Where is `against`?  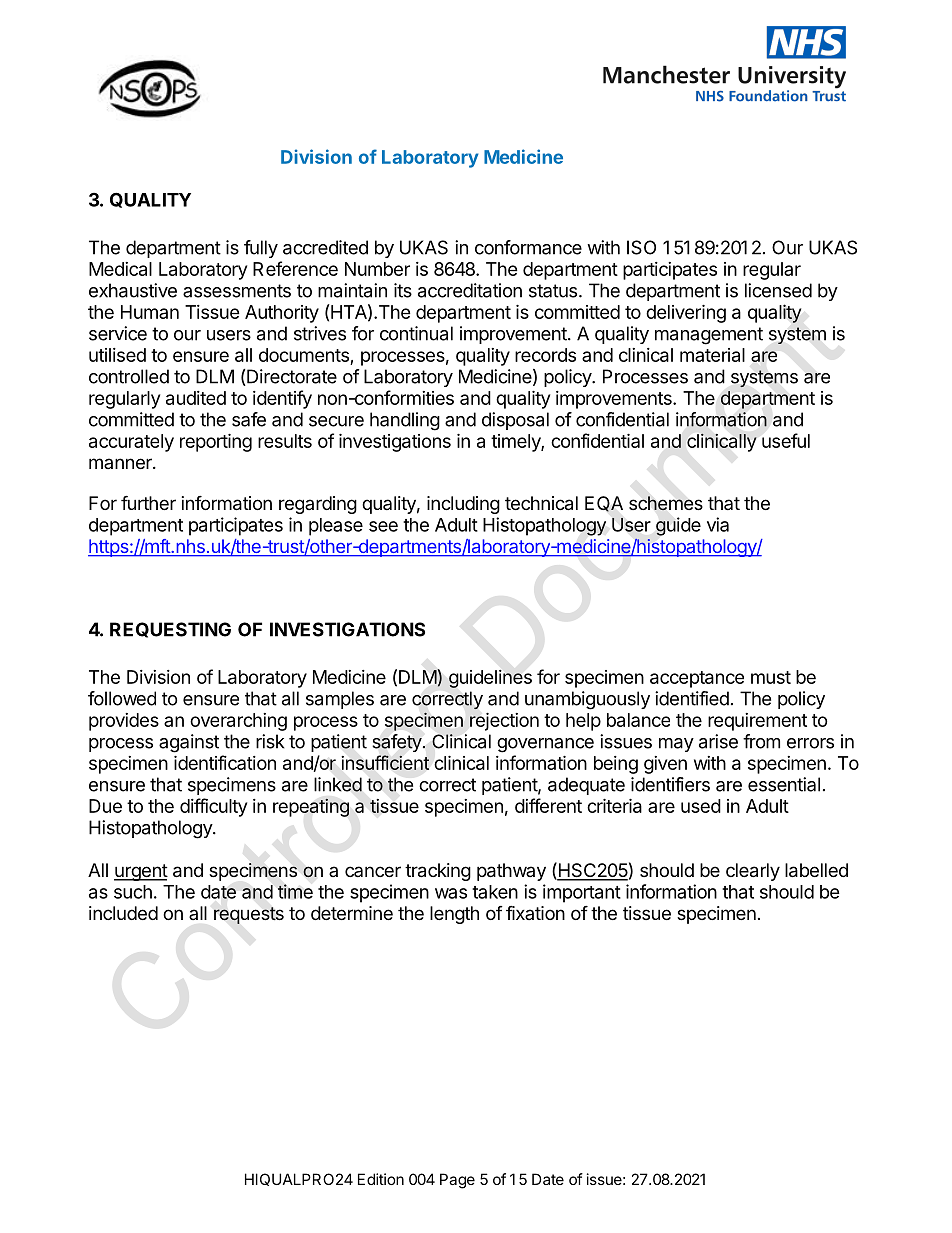
against is located at coordinates (189, 743).
